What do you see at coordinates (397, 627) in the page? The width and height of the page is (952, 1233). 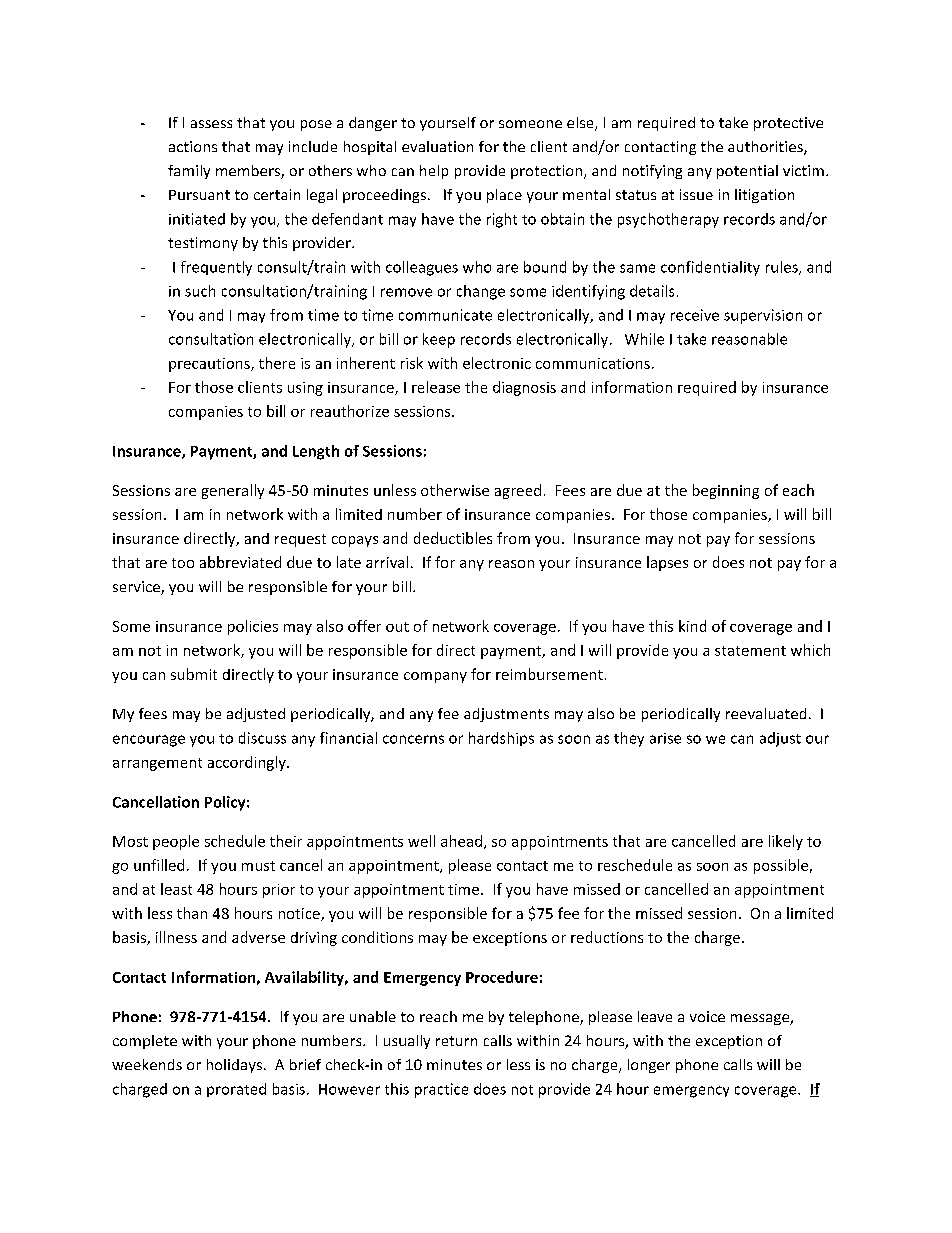 I see `out` at bounding box center [397, 627].
